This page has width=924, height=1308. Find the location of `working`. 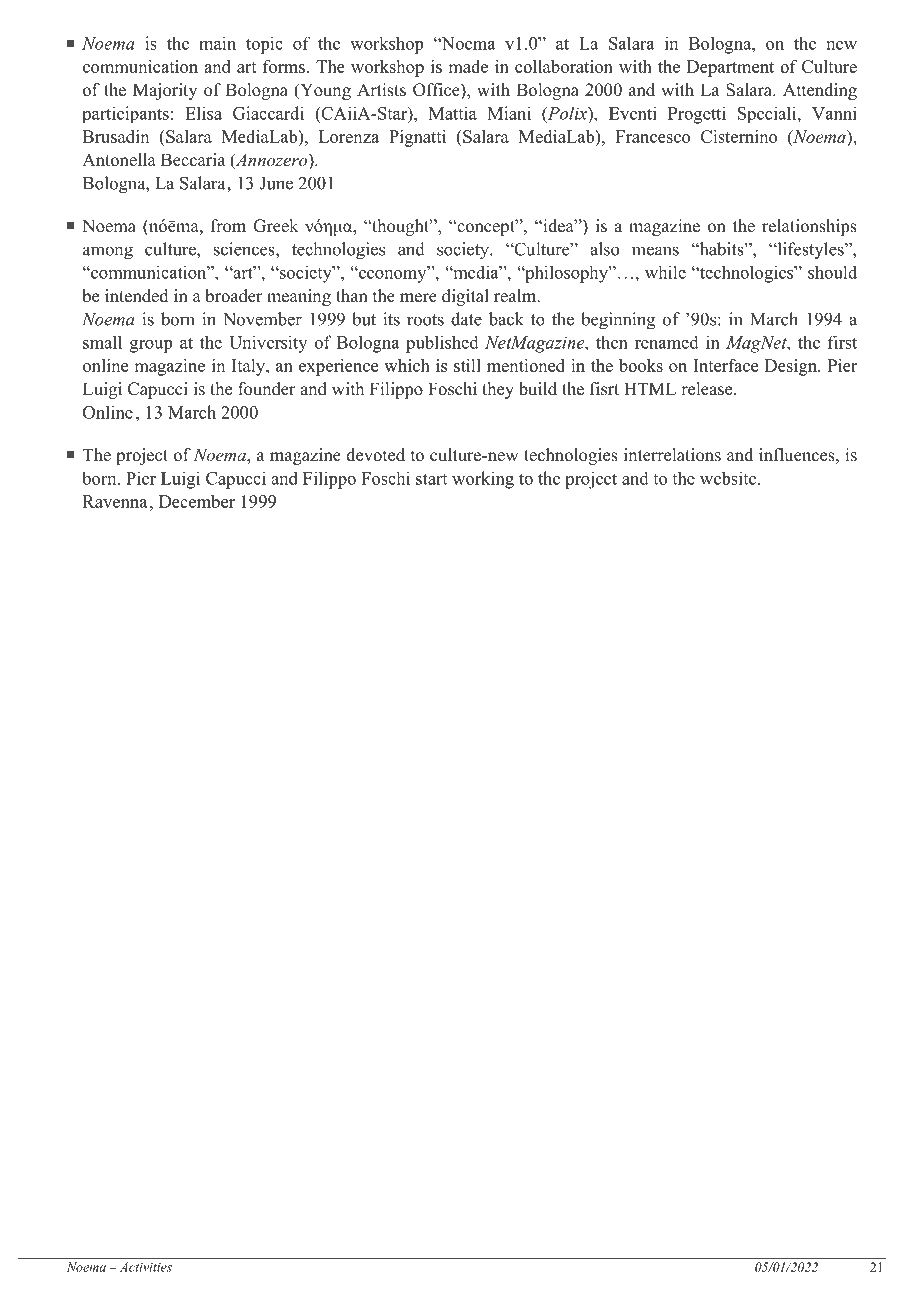

working is located at coordinates (483, 480).
